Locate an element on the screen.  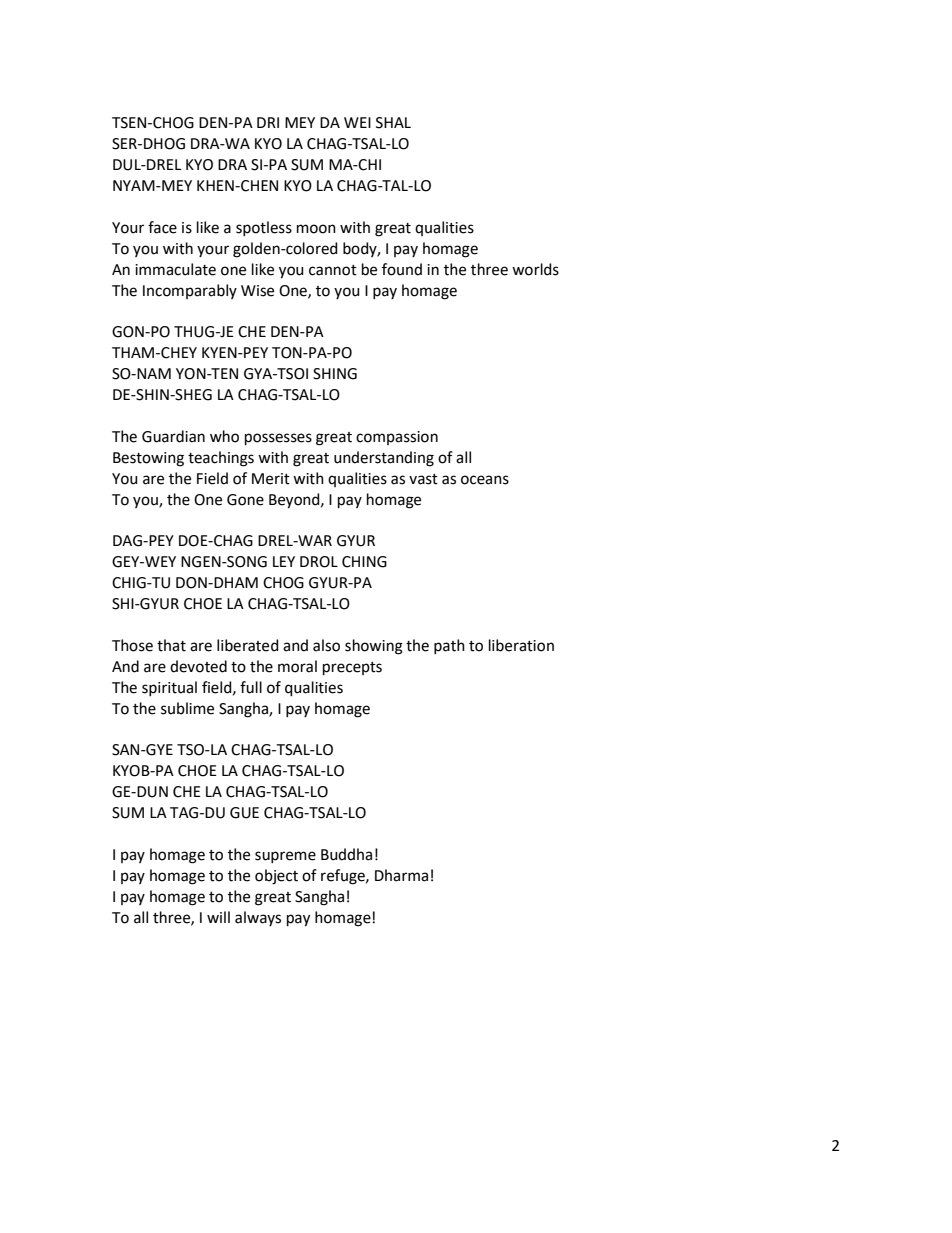
liberation is located at coordinates (521, 645).
